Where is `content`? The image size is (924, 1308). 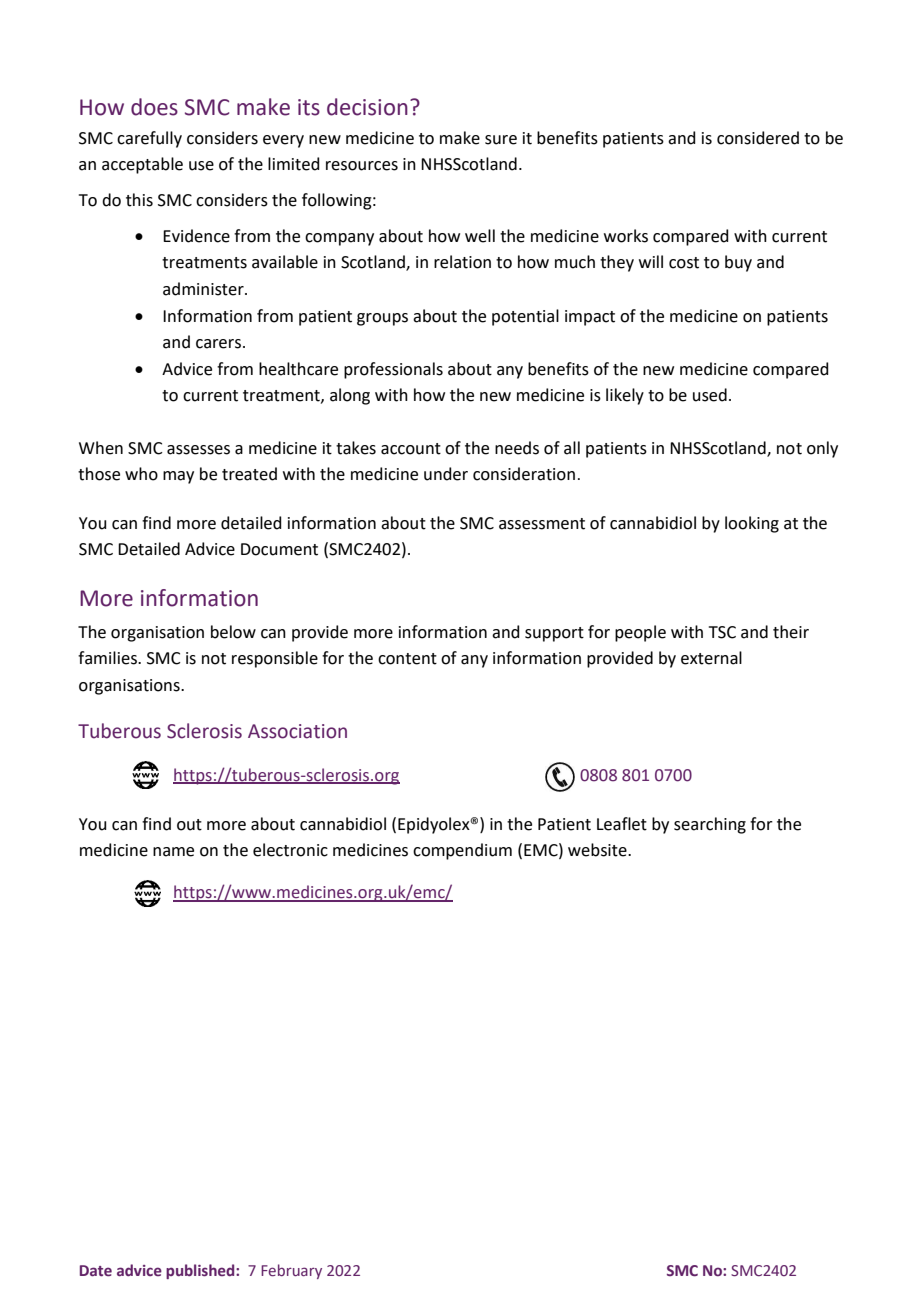
content is located at coordinates (407, 659).
